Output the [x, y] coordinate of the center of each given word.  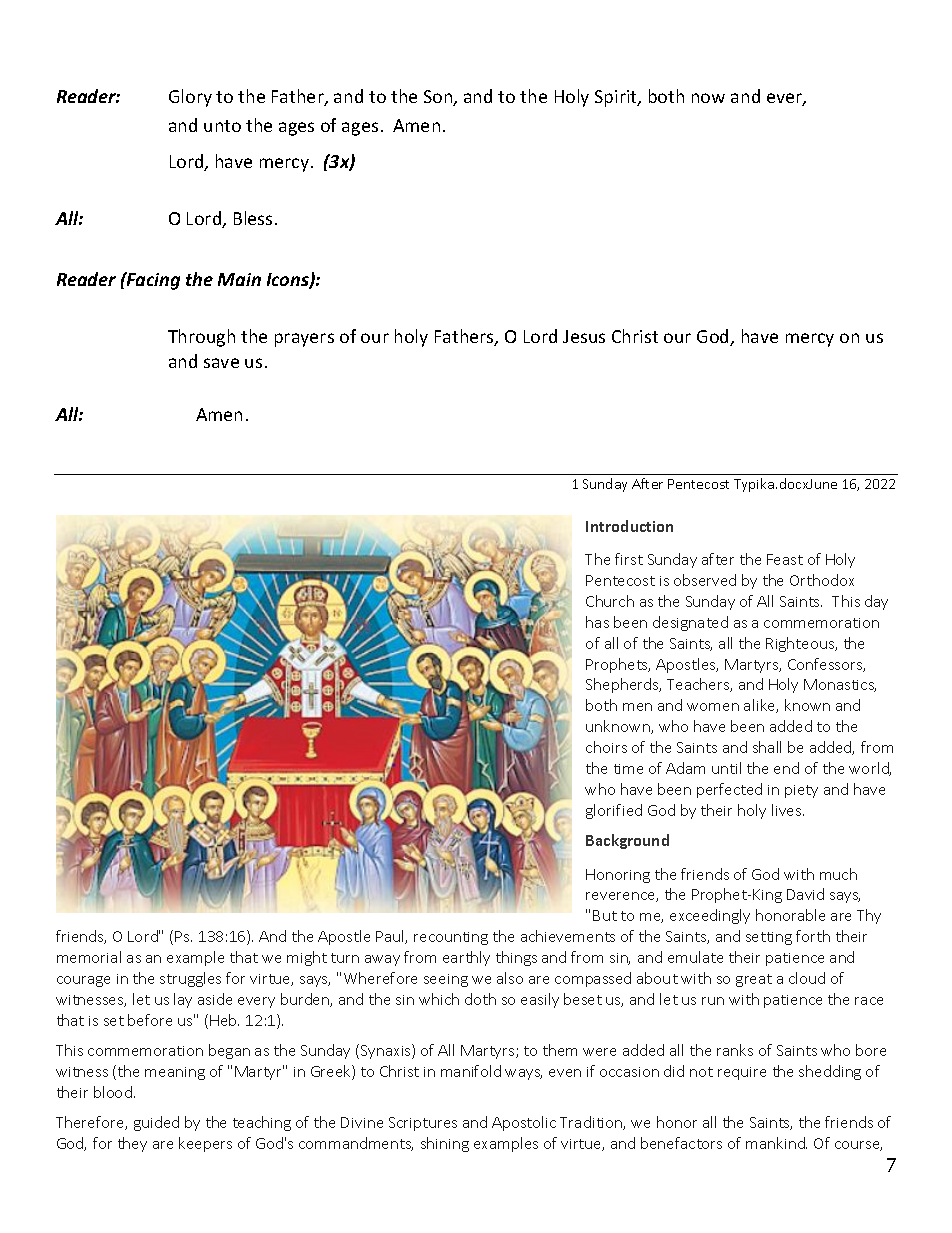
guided [156, 1123]
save [221, 363]
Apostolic [524, 1123]
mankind [776, 1143]
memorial [89, 957]
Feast [785, 559]
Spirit [617, 98]
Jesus [584, 336]
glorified [614, 811]
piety [801, 791]
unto [222, 126]
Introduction [629, 526]
